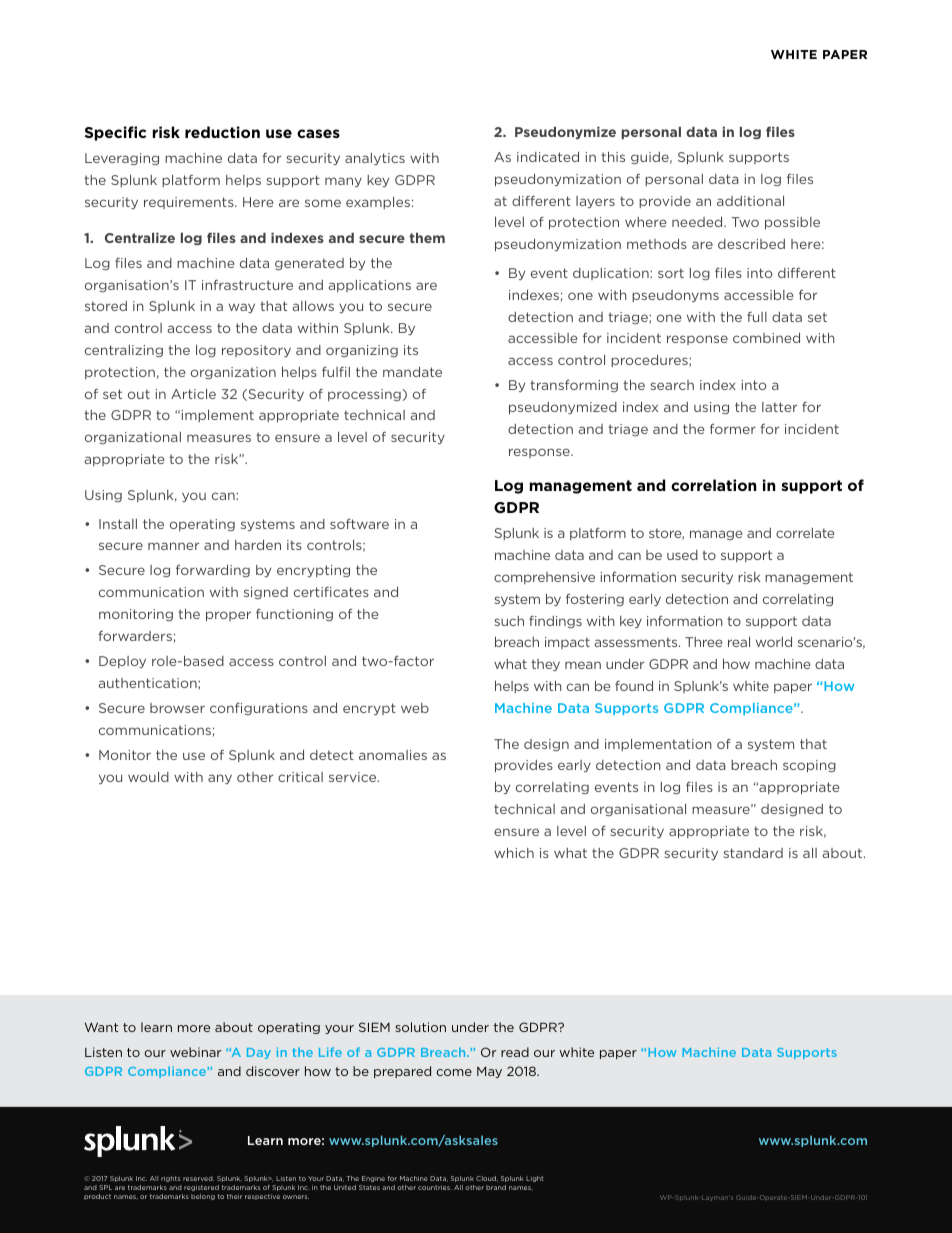 This screenshot has width=952, height=1233. What do you see at coordinates (753, 853) in the screenshot?
I see `standard` at bounding box center [753, 853].
